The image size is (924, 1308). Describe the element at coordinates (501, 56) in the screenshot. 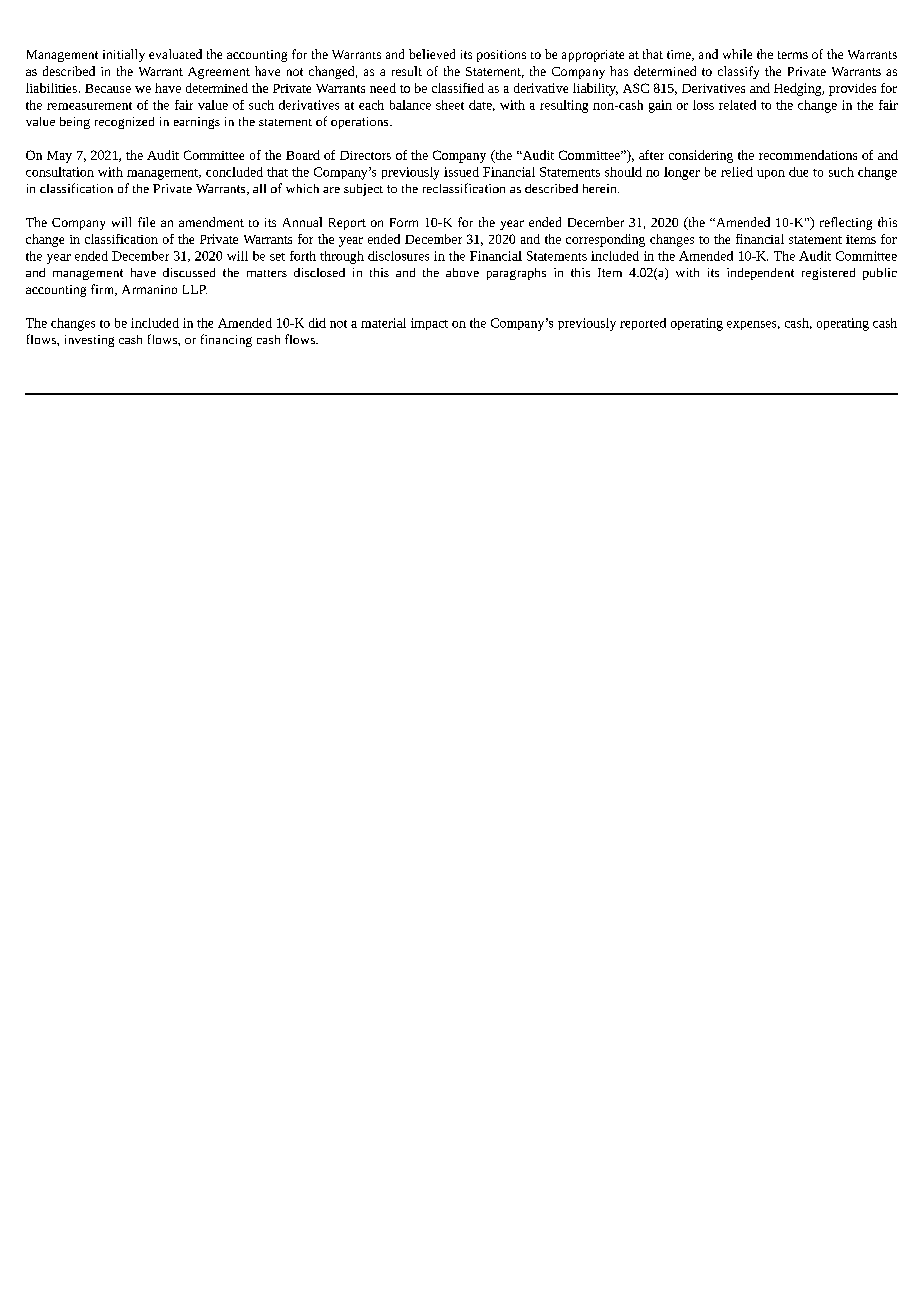

I see `positions` at that location.
